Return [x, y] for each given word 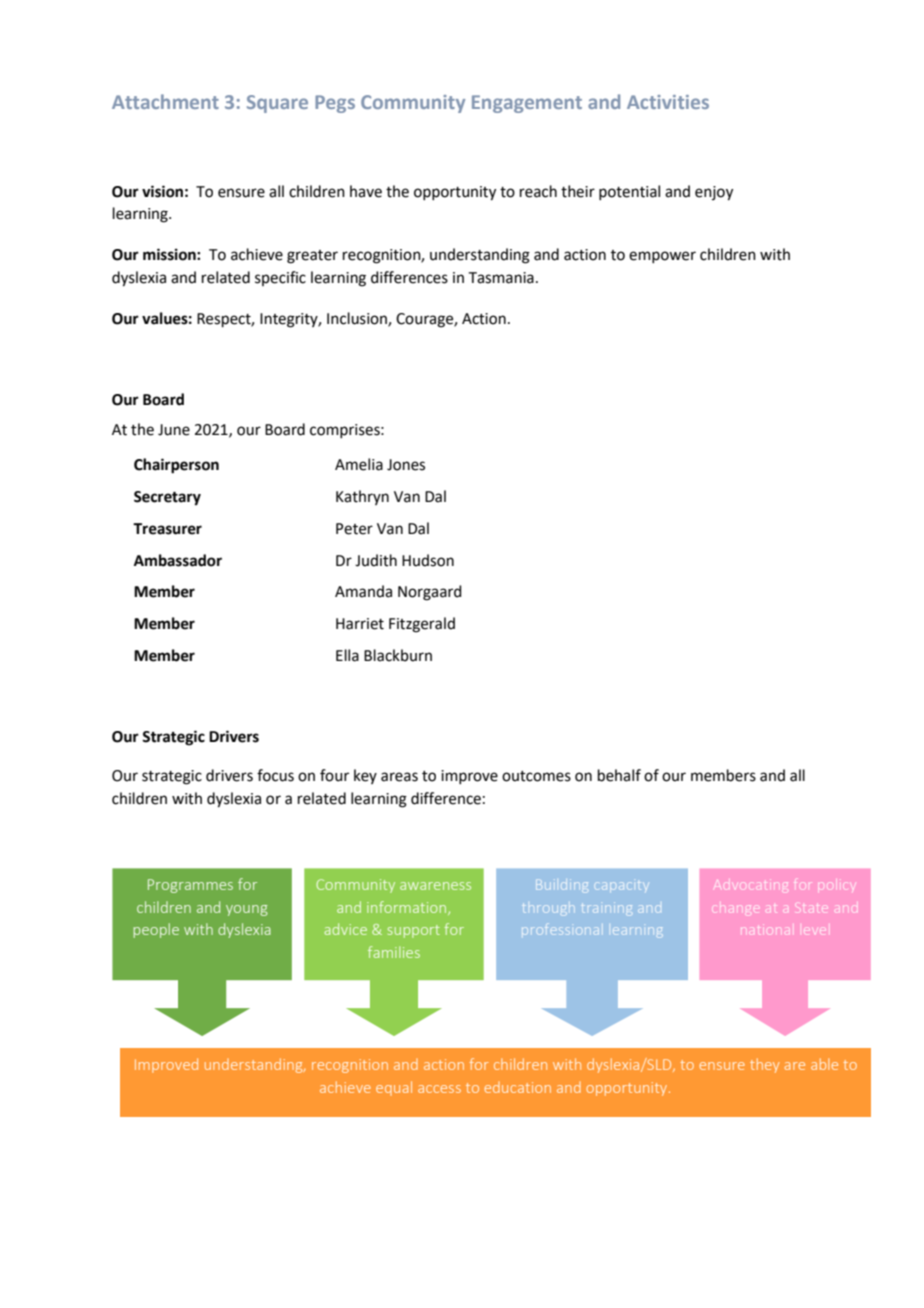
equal [394, 1088]
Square [277, 104]
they [764, 1065]
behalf [619, 775]
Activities [668, 102]
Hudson [428, 560]
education [518, 1087]
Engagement [527, 104]
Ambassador [178, 560]
